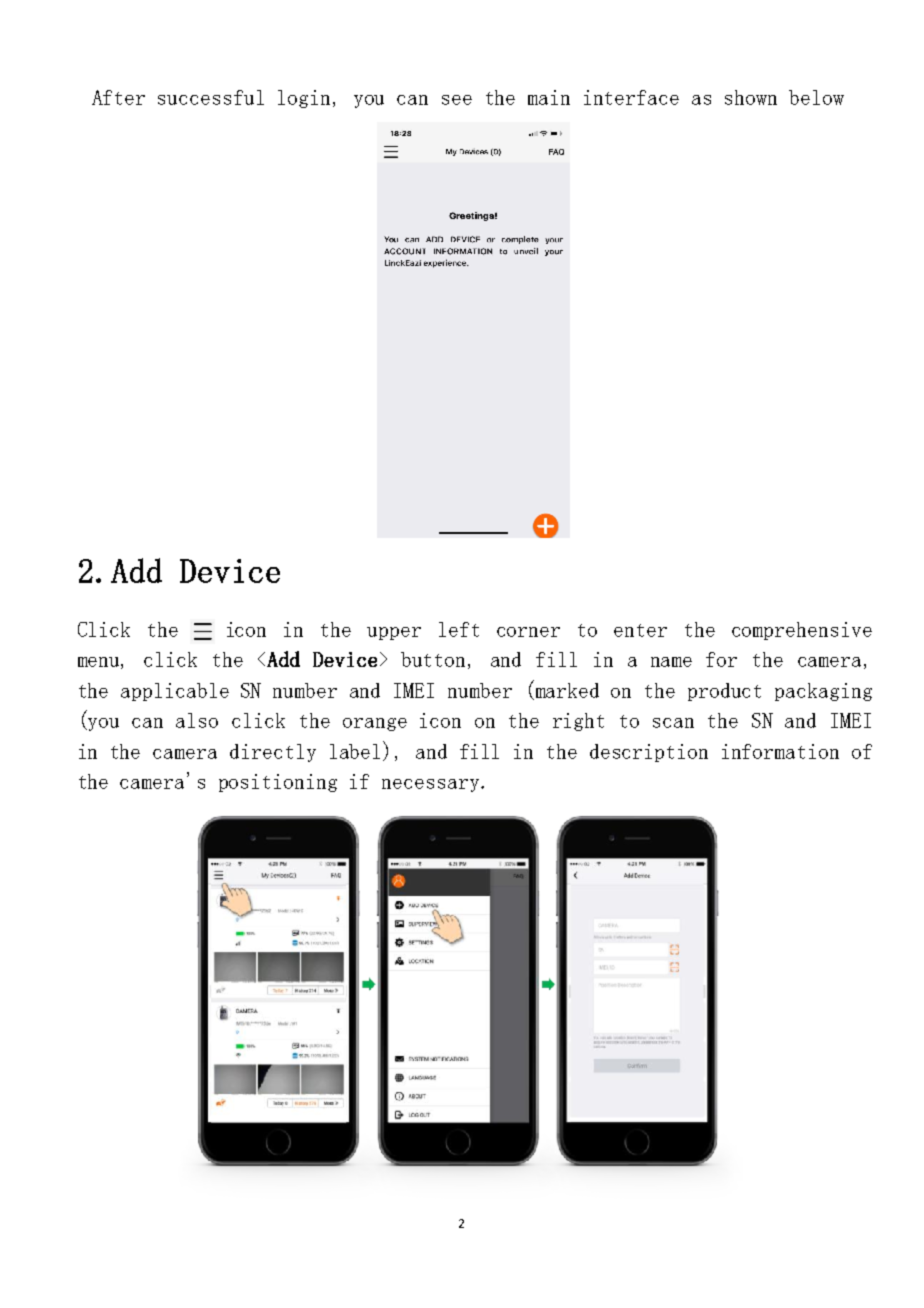 The image size is (924, 1308). What do you see at coordinates (118, 97) in the screenshot?
I see `After` at bounding box center [118, 97].
